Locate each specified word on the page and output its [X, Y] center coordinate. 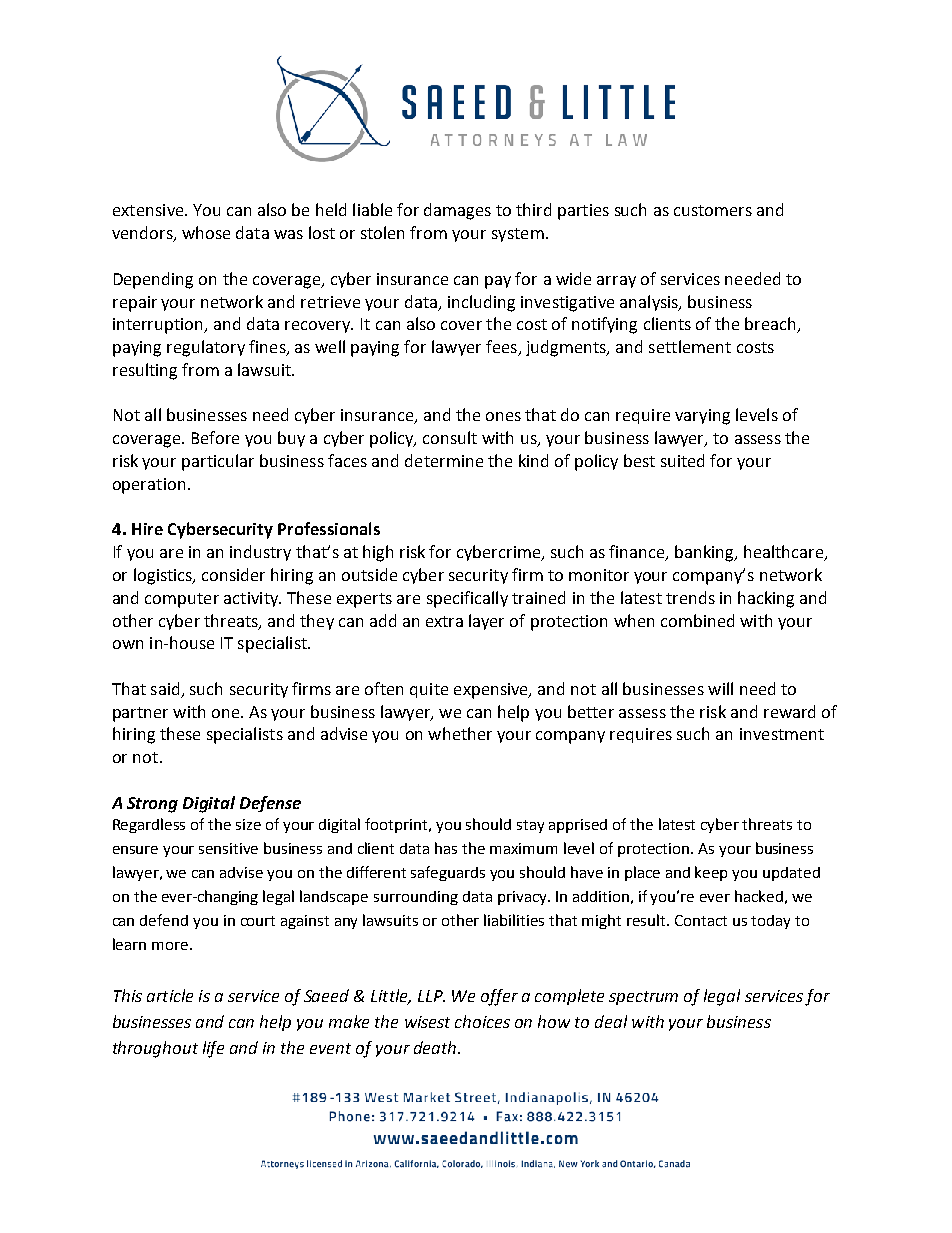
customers [713, 210]
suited [682, 460]
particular [218, 462]
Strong [152, 805]
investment [782, 734]
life [213, 1049]
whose [206, 232]
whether [460, 733]
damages [457, 211]
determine [444, 460]
